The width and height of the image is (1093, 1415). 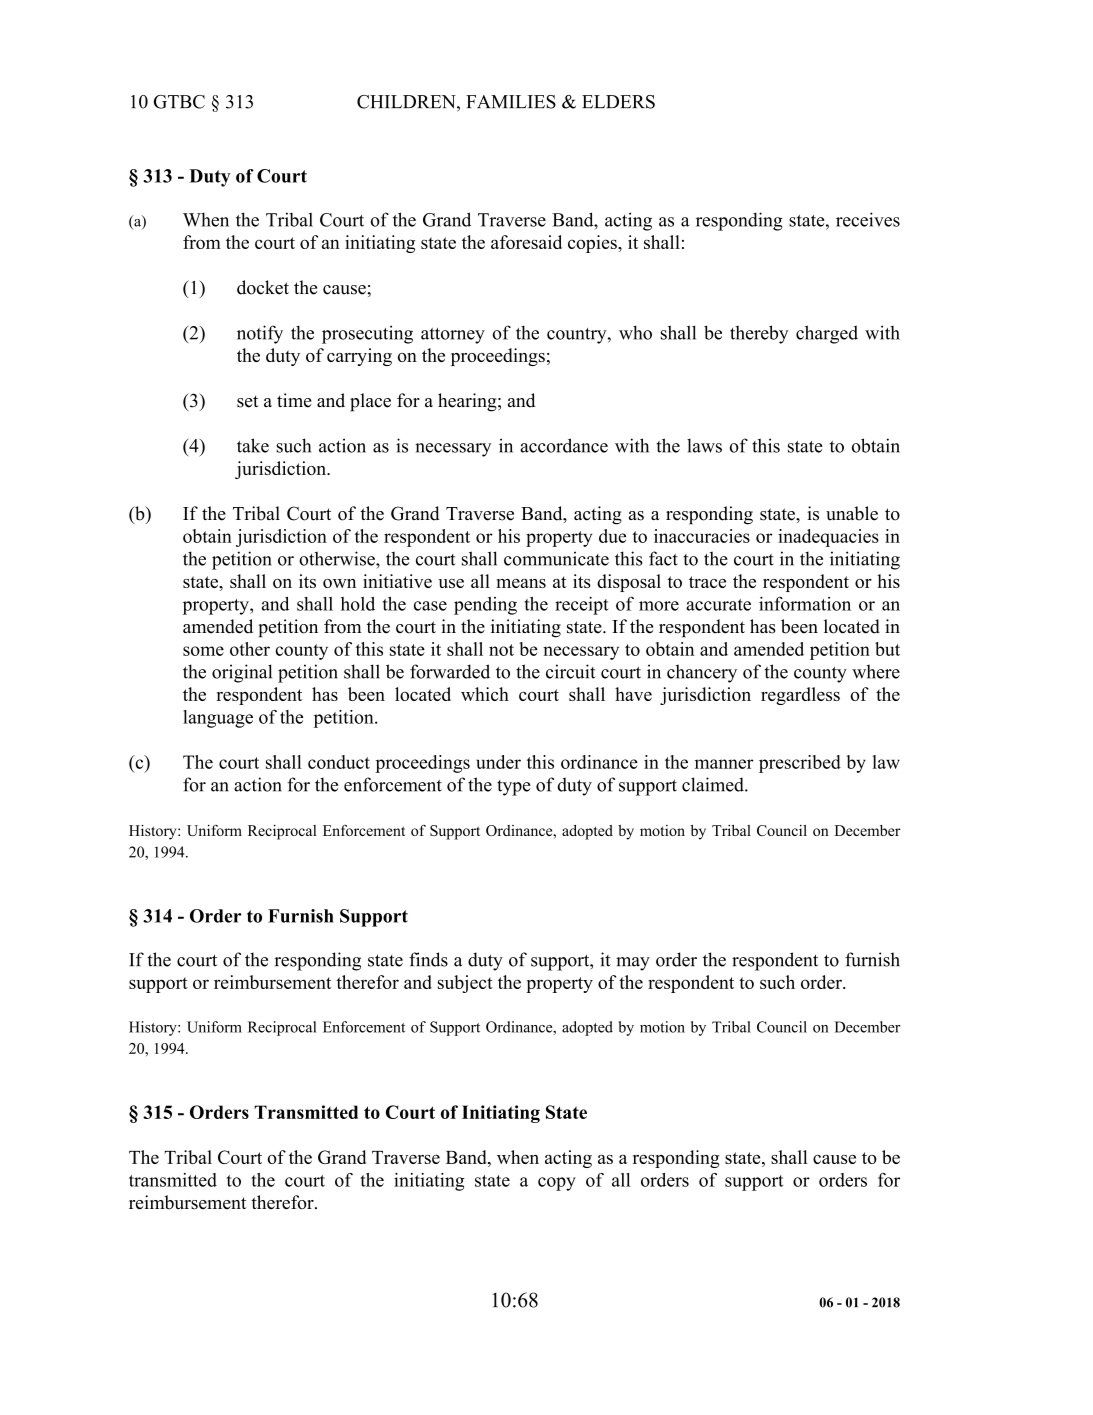 I want to click on unable, so click(x=852, y=513).
